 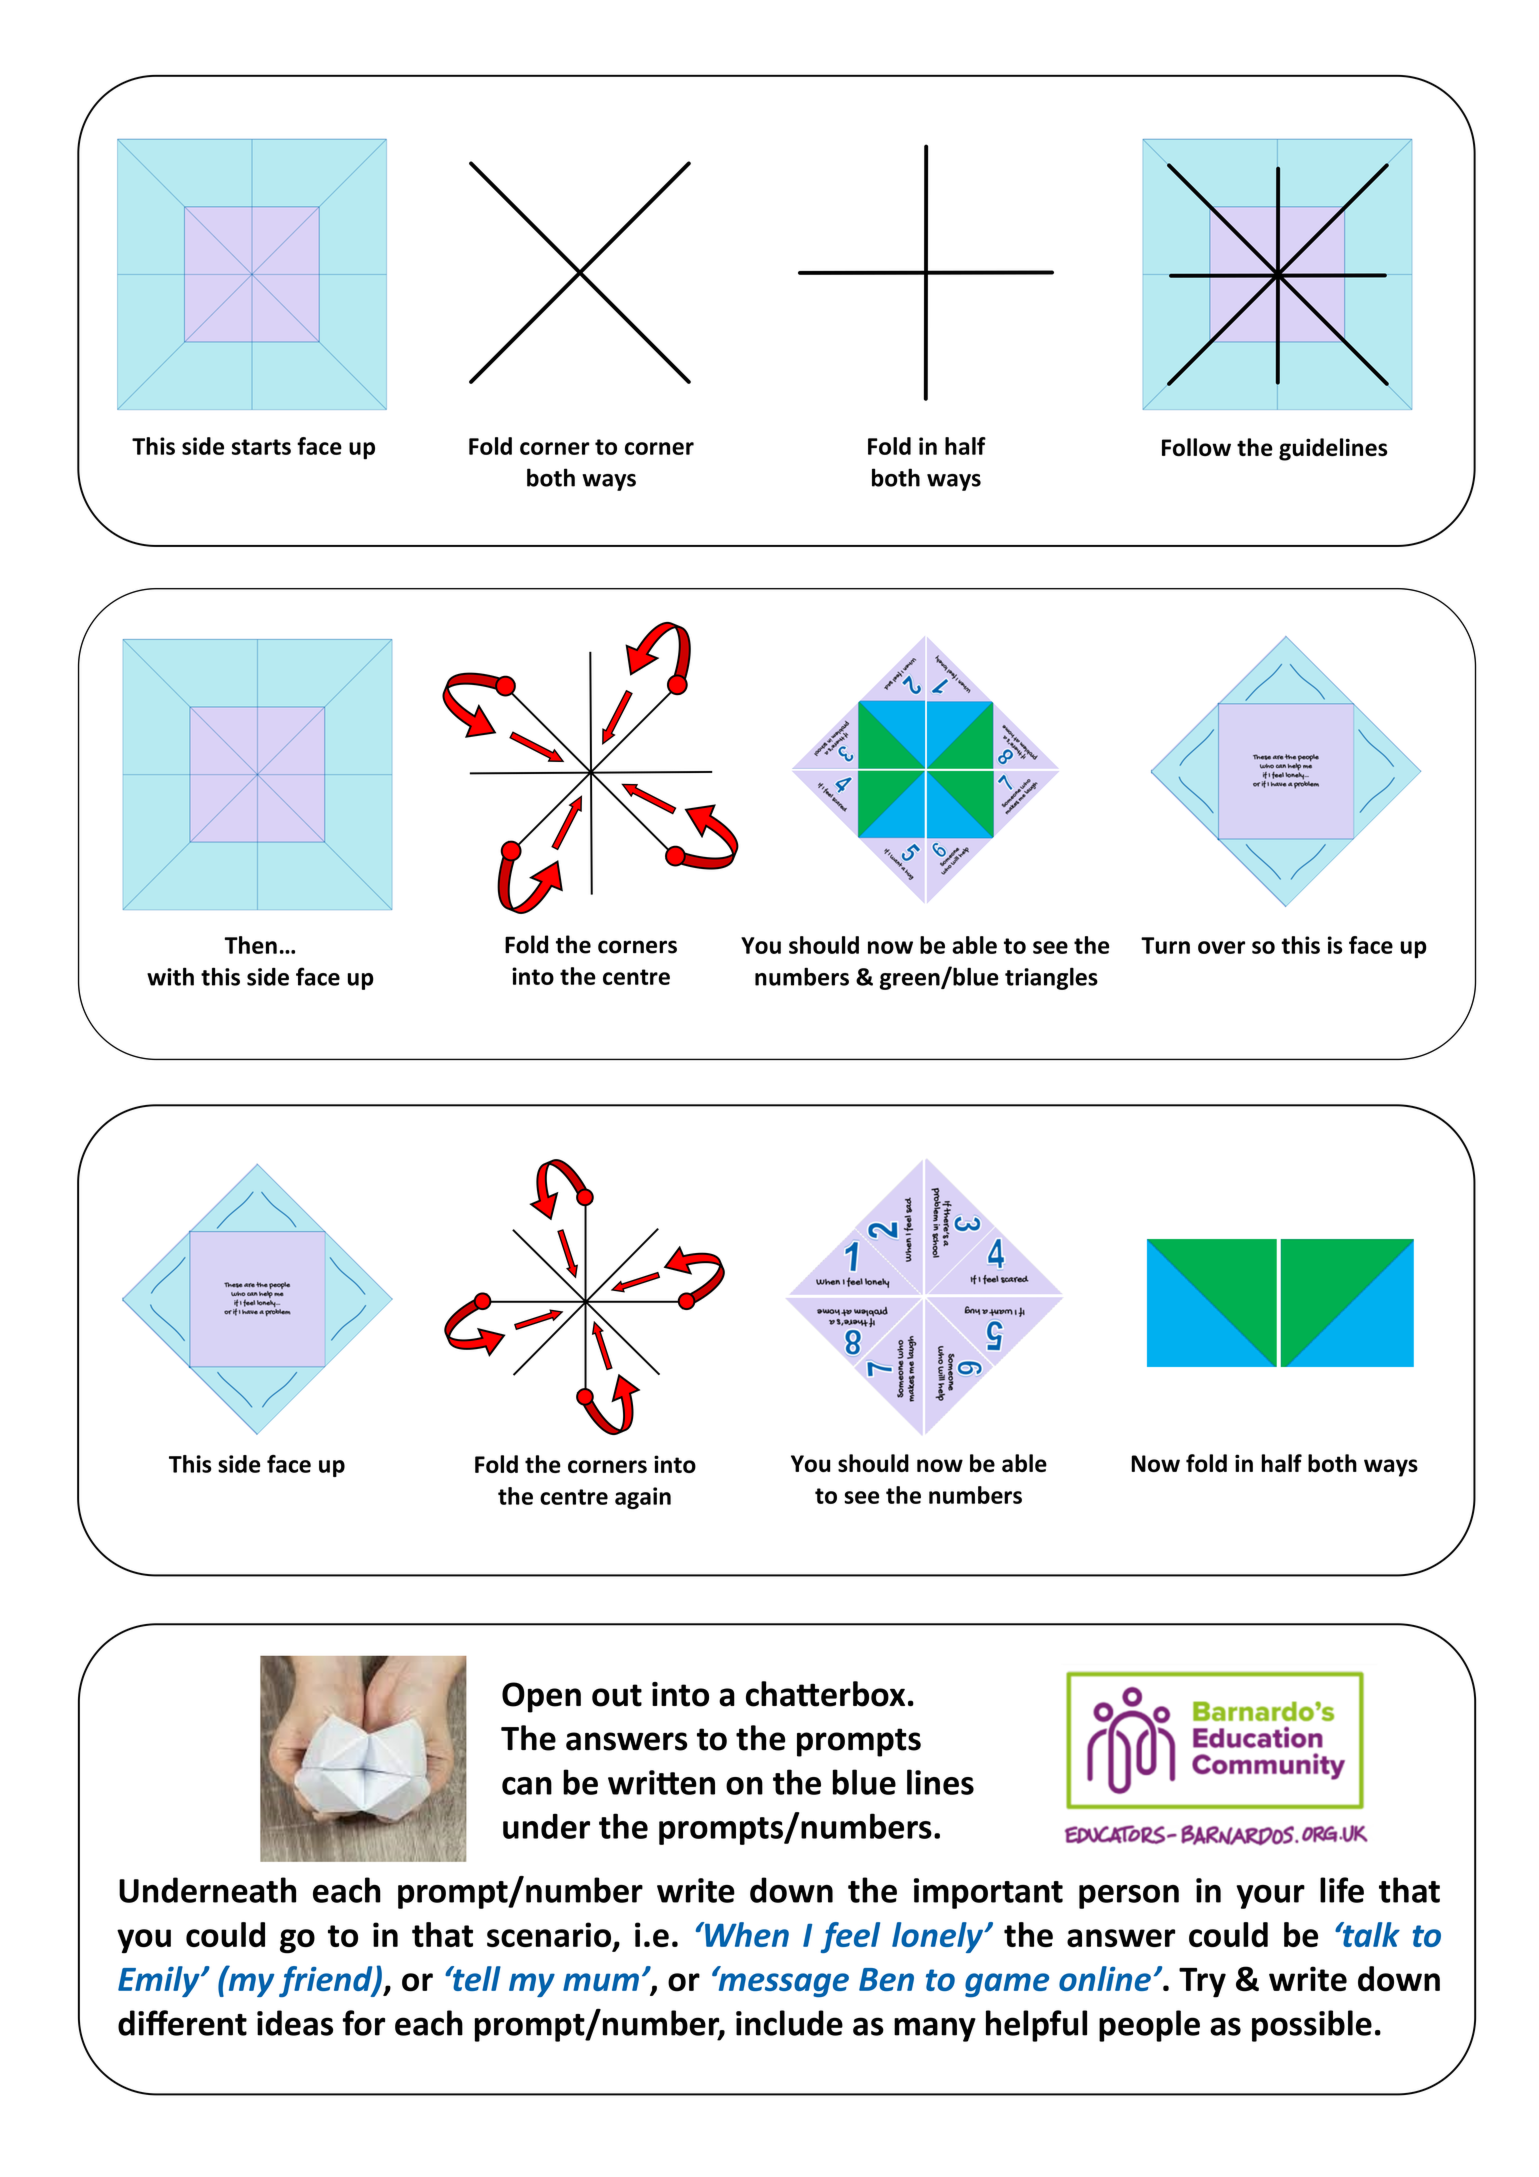 What do you see at coordinates (170, 976) in the screenshot?
I see `with` at bounding box center [170, 976].
